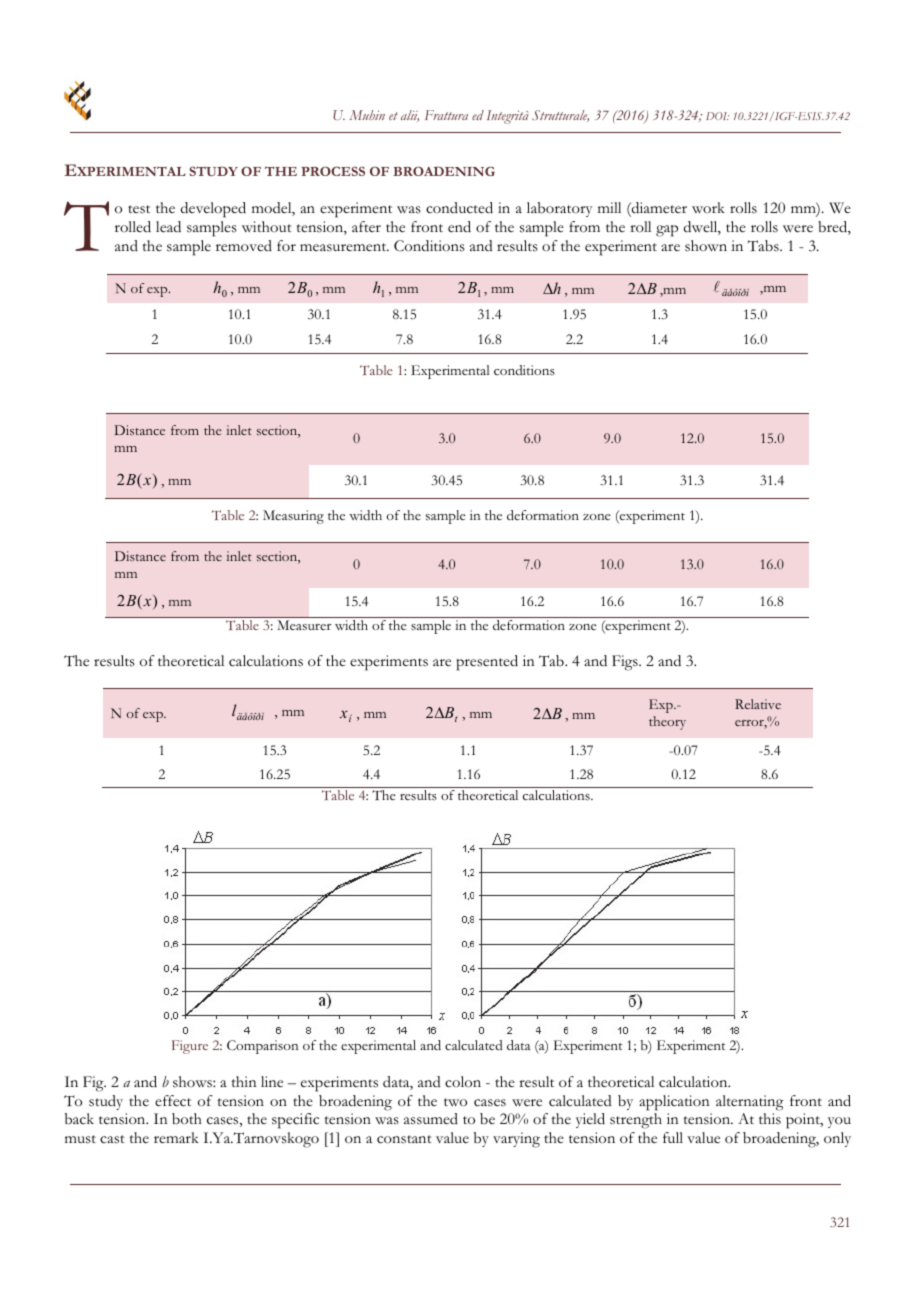  What do you see at coordinates (487, 663) in the screenshot?
I see `presented` at bounding box center [487, 663].
